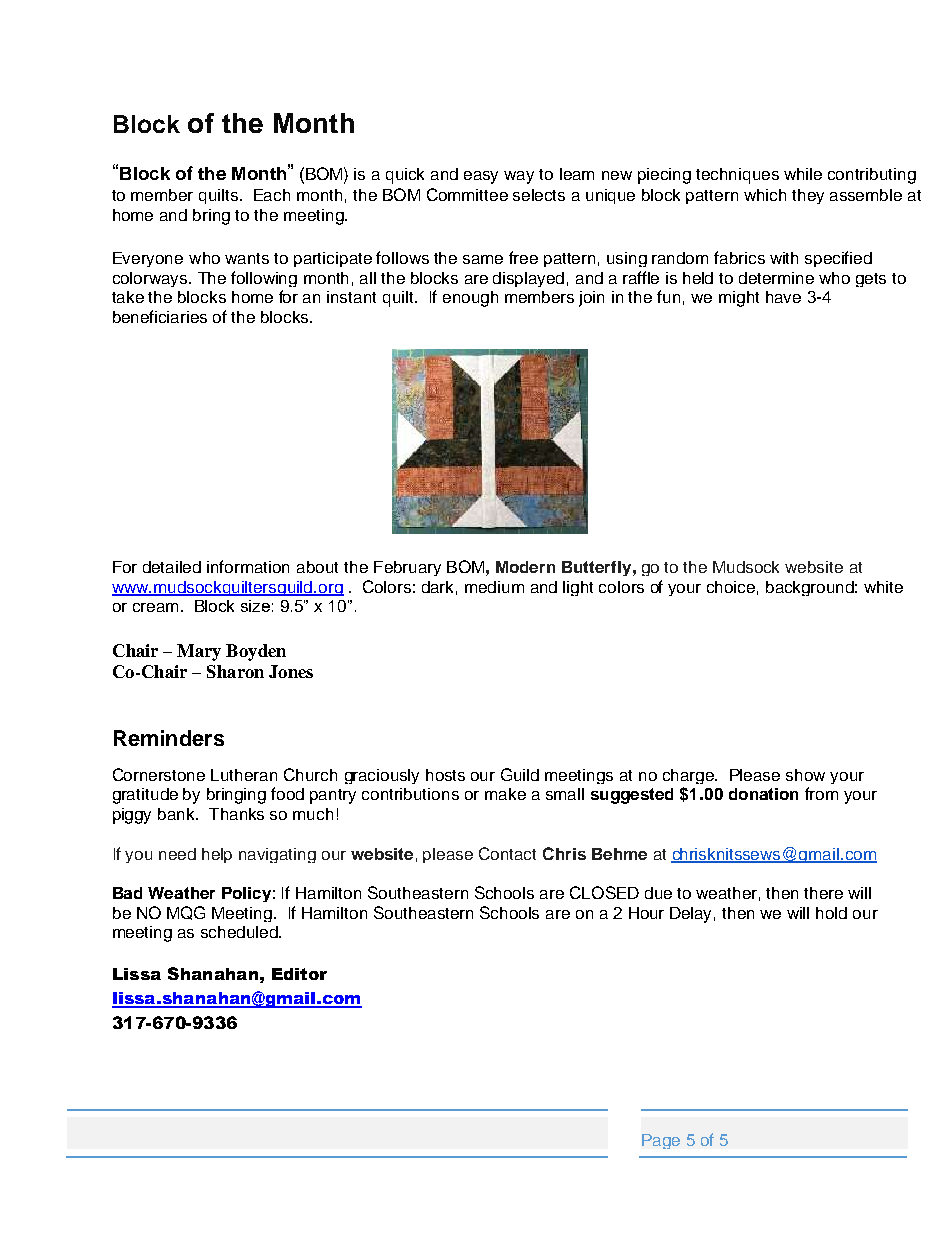 The image size is (952, 1233). I want to click on Contact, so click(507, 853).
